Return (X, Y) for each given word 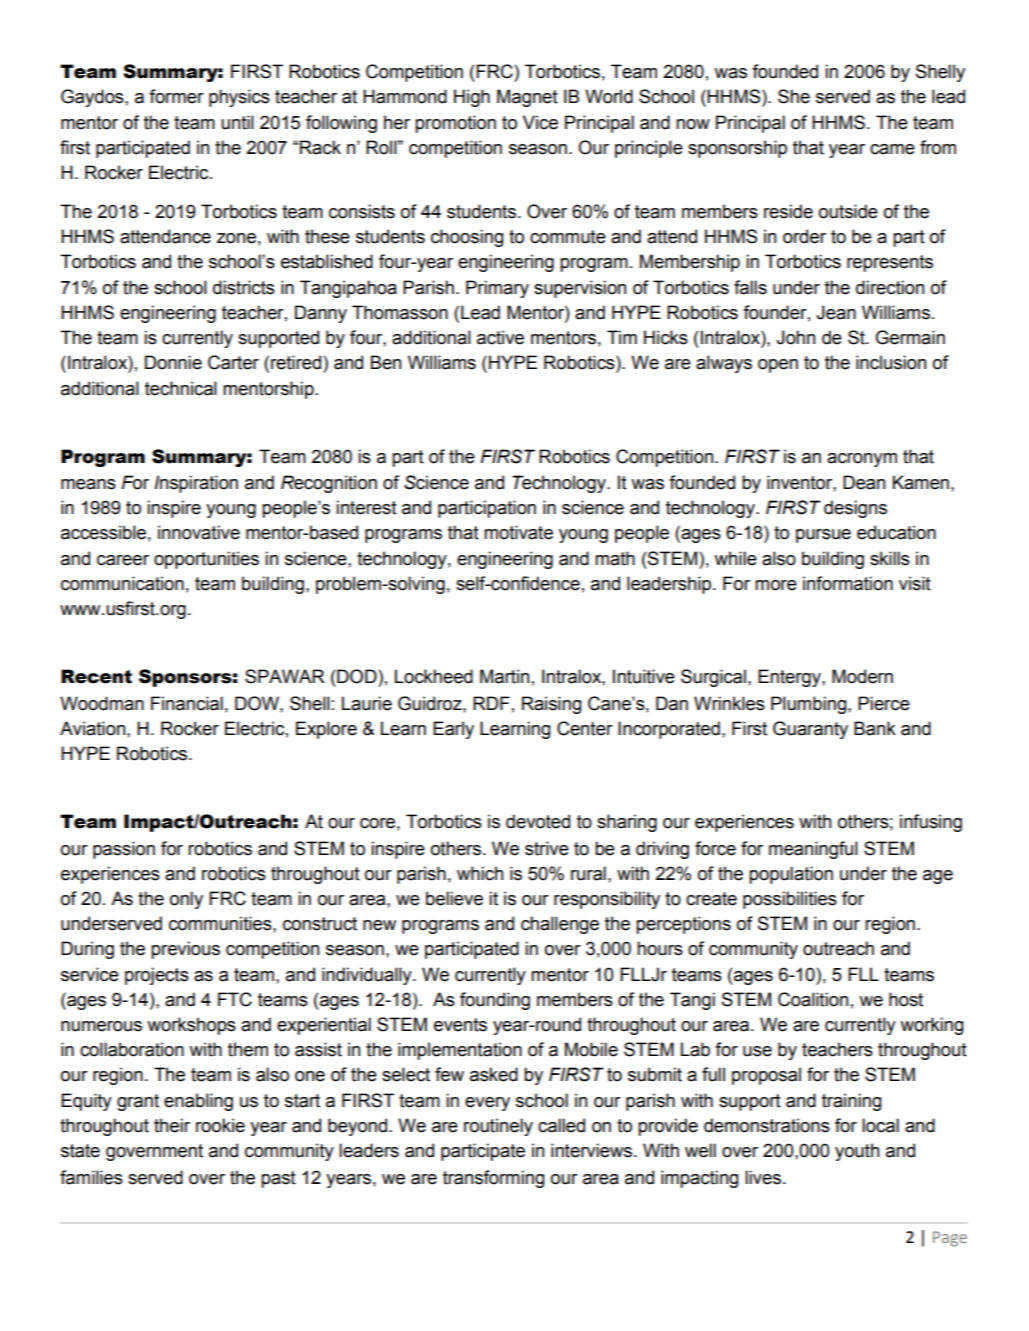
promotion (455, 124)
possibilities (790, 900)
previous (185, 950)
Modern (862, 676)
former (176, 96)
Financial (187, 703)
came (892, 149)
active (500, 337)
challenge (560, 925)
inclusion (891, 362)
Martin (504, 676)
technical (181, 388)
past (278, 1179)
